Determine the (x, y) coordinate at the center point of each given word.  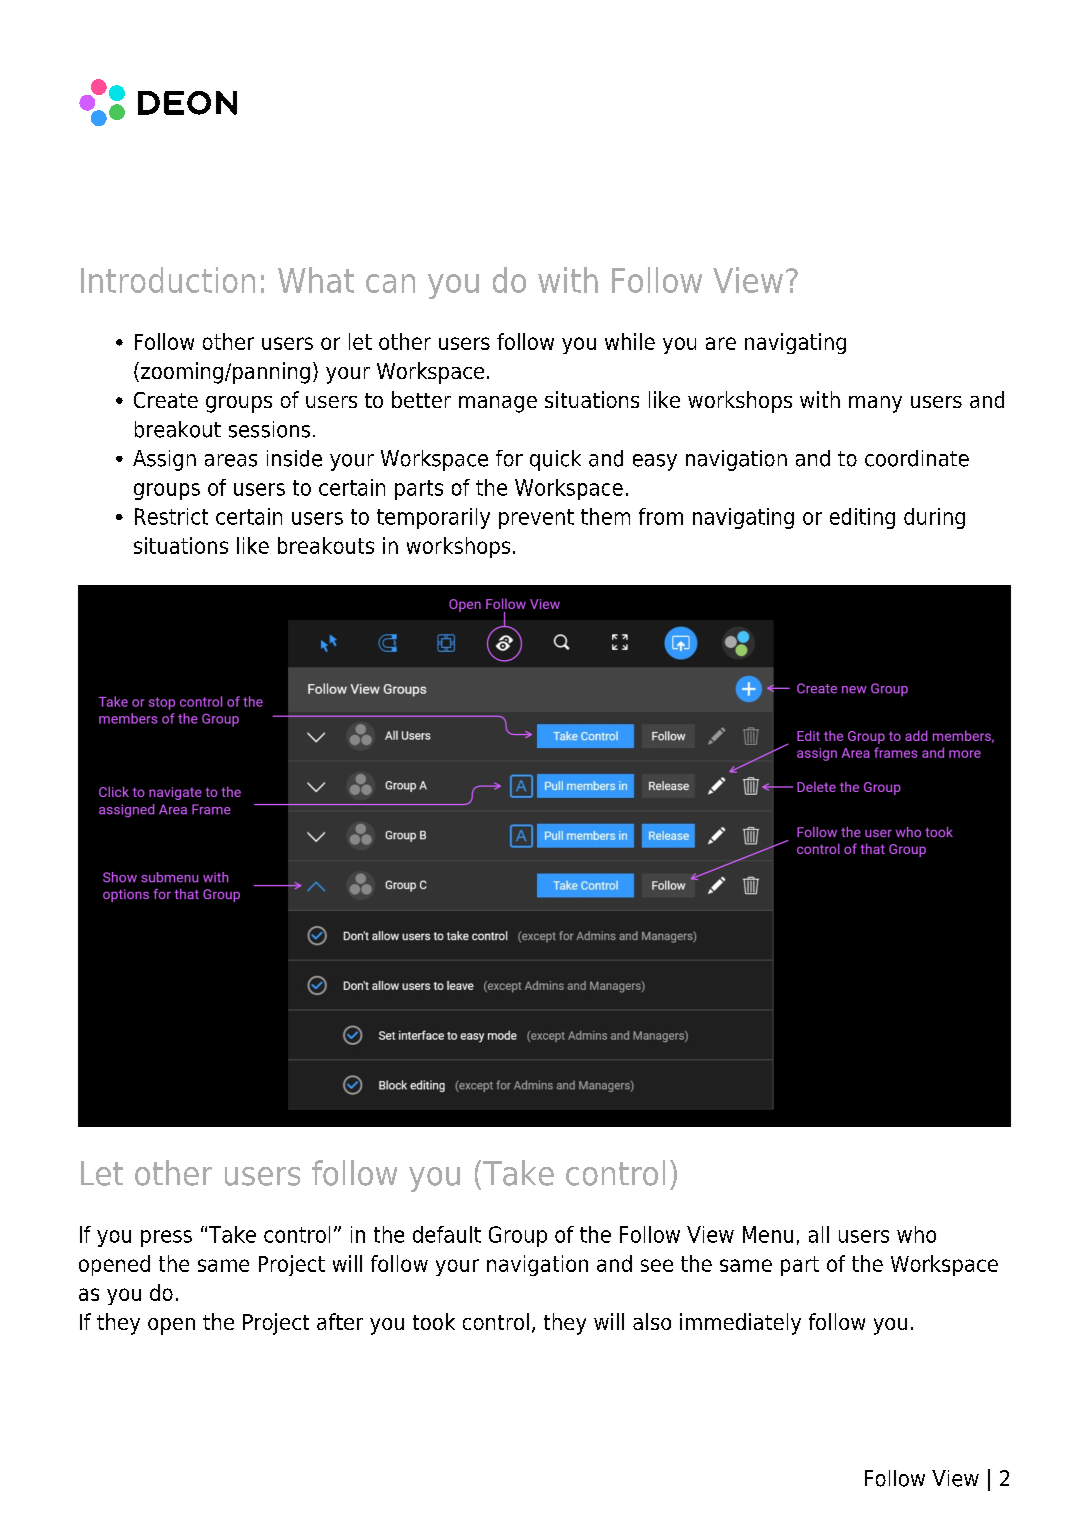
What (316, 280)
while (630, 341)
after (340, 1321)
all (819, 1234)
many (875, 404)
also (652, 1321)
